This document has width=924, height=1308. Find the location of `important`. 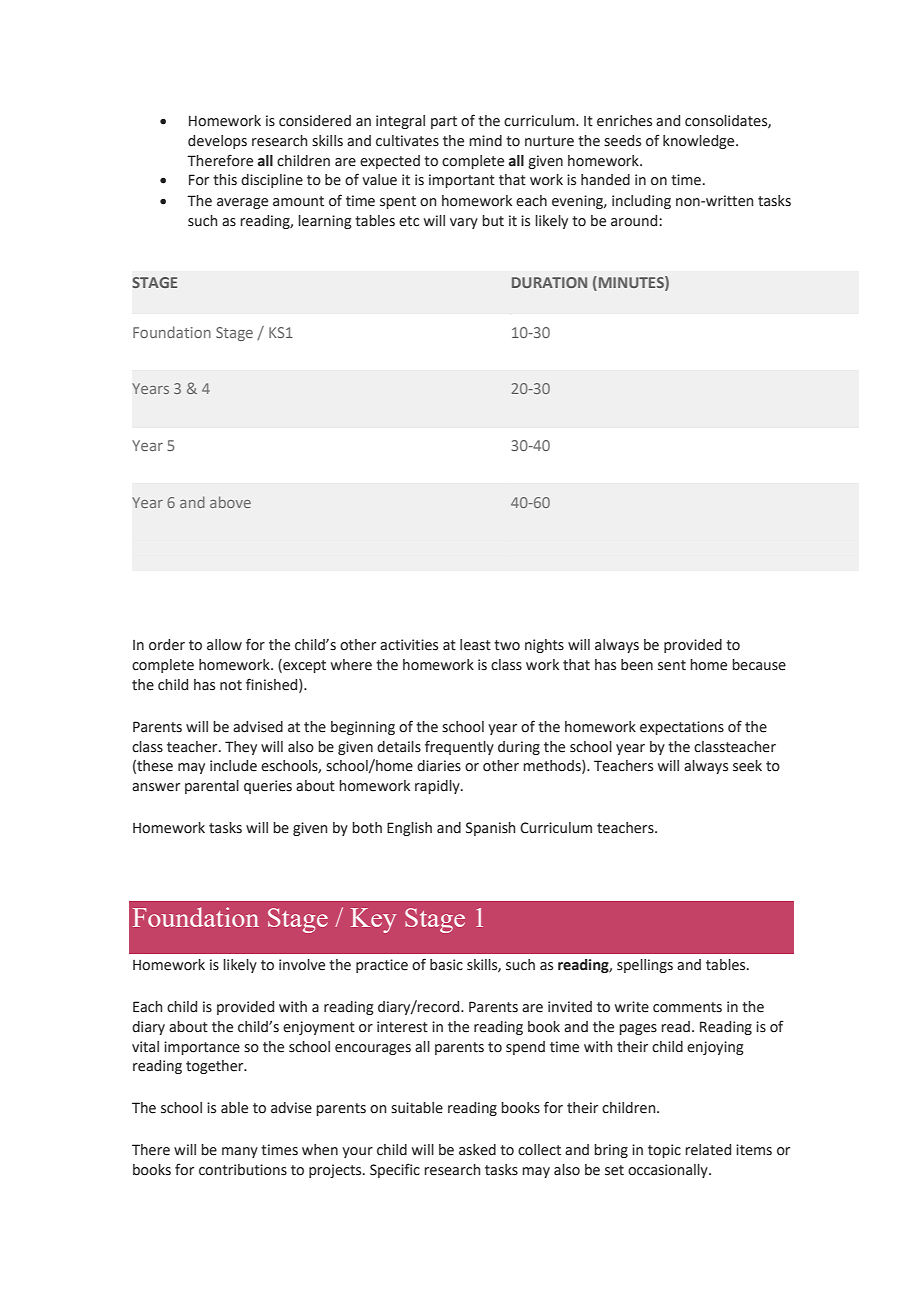

important is located at coordinates (462, 181).
